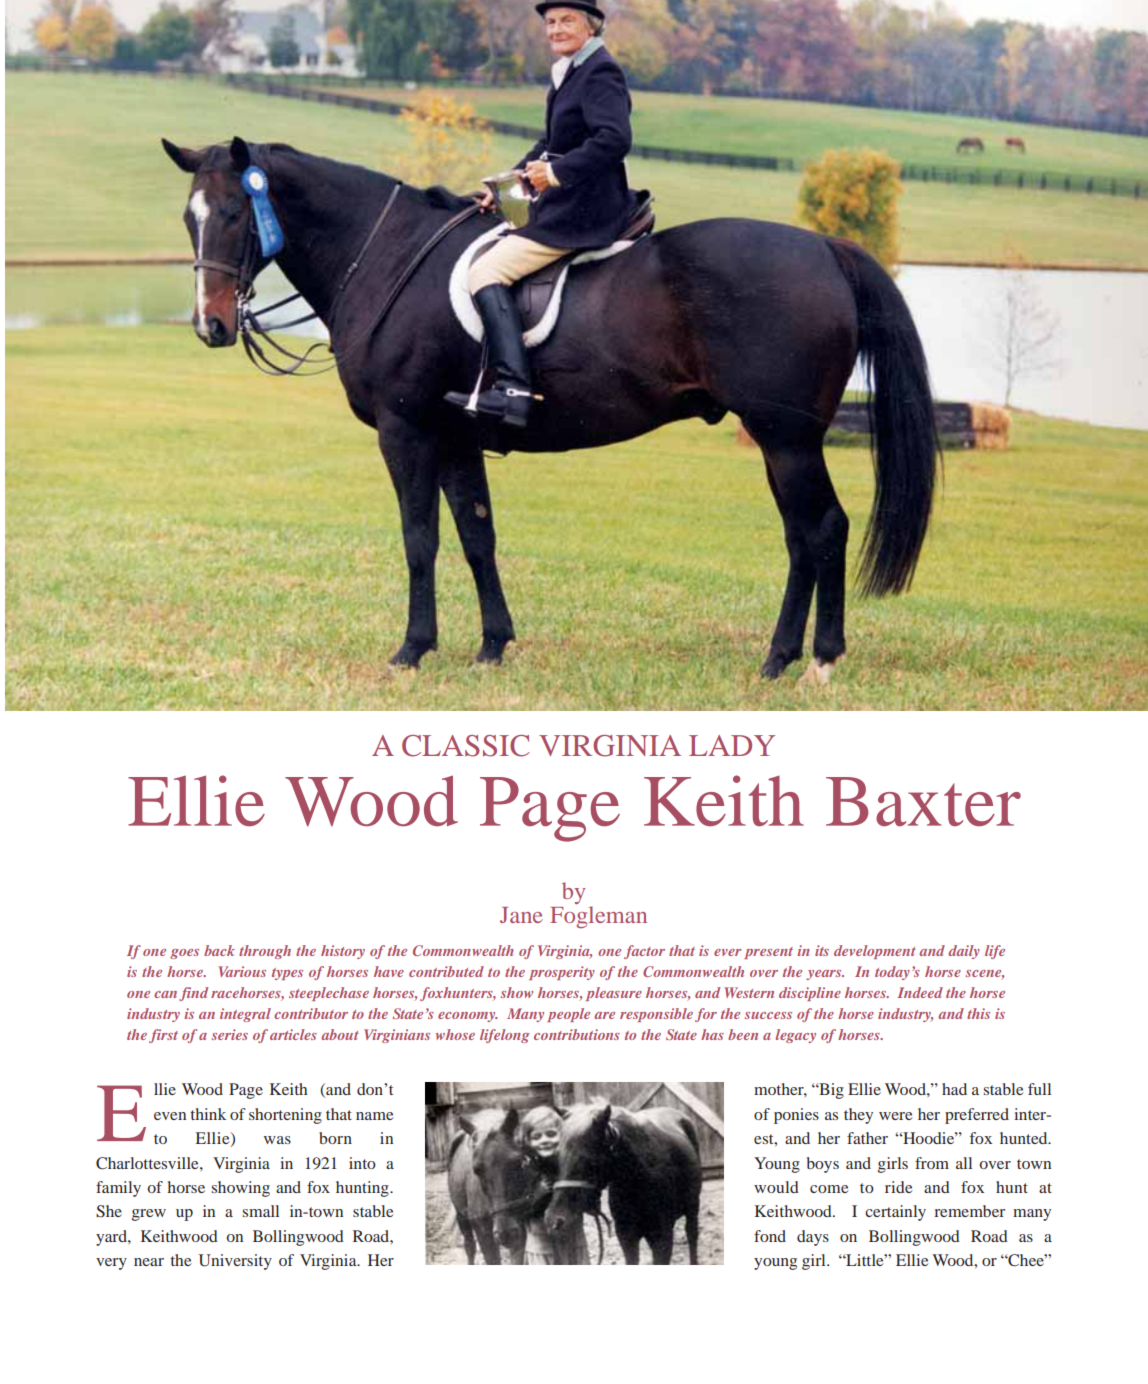 The width and height of the document is (1148, 1384). Describe the element at coordinates (219, 950) in the document. I see `back` at that location.
